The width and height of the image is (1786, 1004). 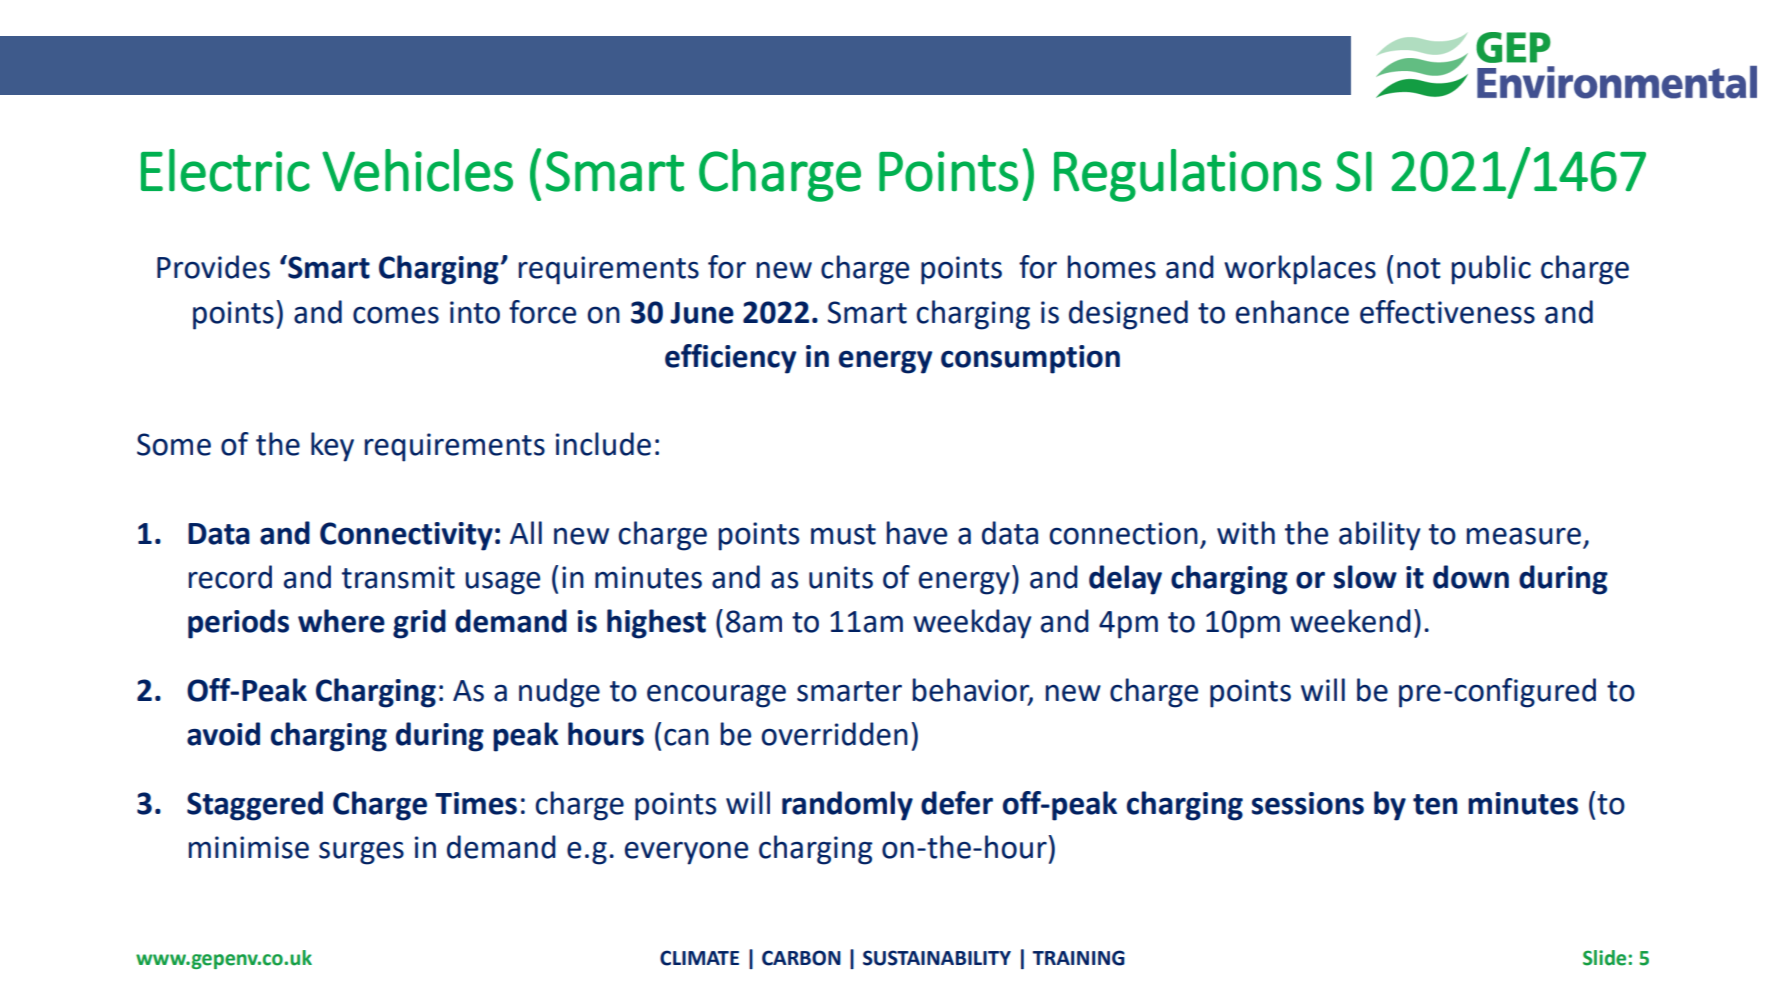 I want to click on surges, so click(x=361, y=853).
